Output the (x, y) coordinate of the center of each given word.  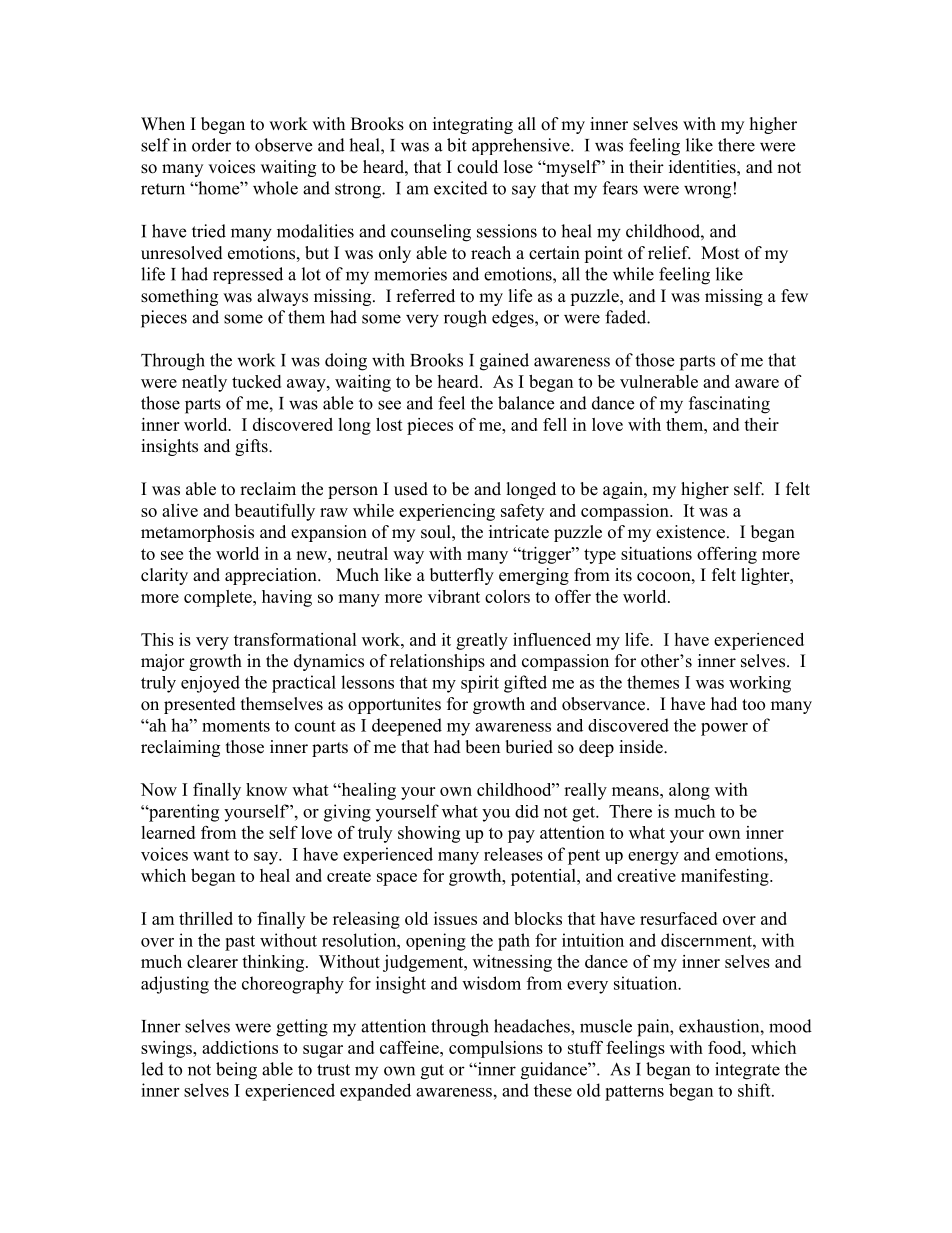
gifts (252, 447)
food (726, 1047)
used (411, 489)
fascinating (729, 405)
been (482, 747)
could (477, 167)
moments (236, 726)
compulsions (496, 1049)
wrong (707, 192)
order (211, 145)
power (724, 729)
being (236, 1071)
